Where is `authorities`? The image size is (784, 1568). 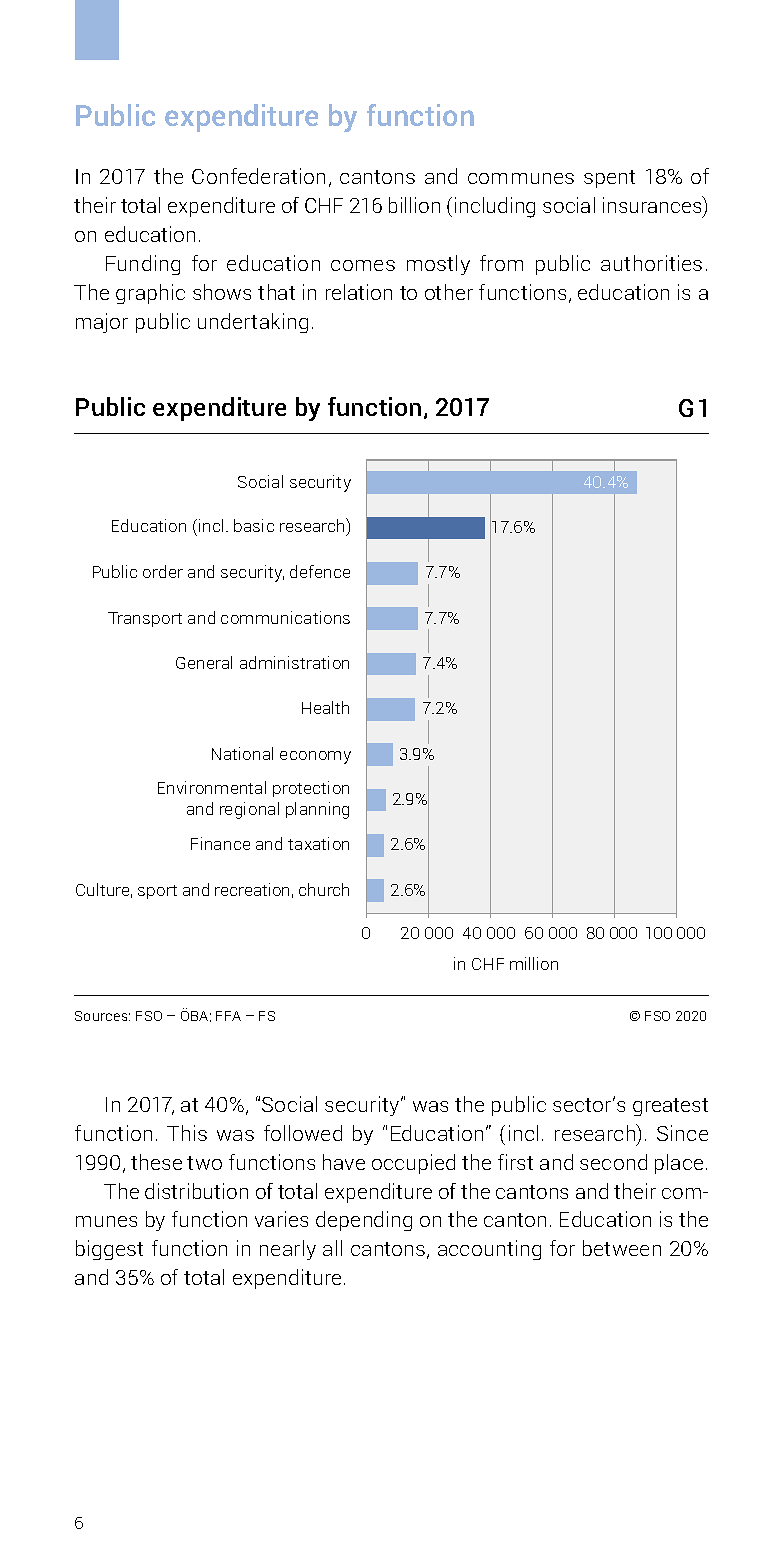 authorities is located at coordinates (651, 263).
